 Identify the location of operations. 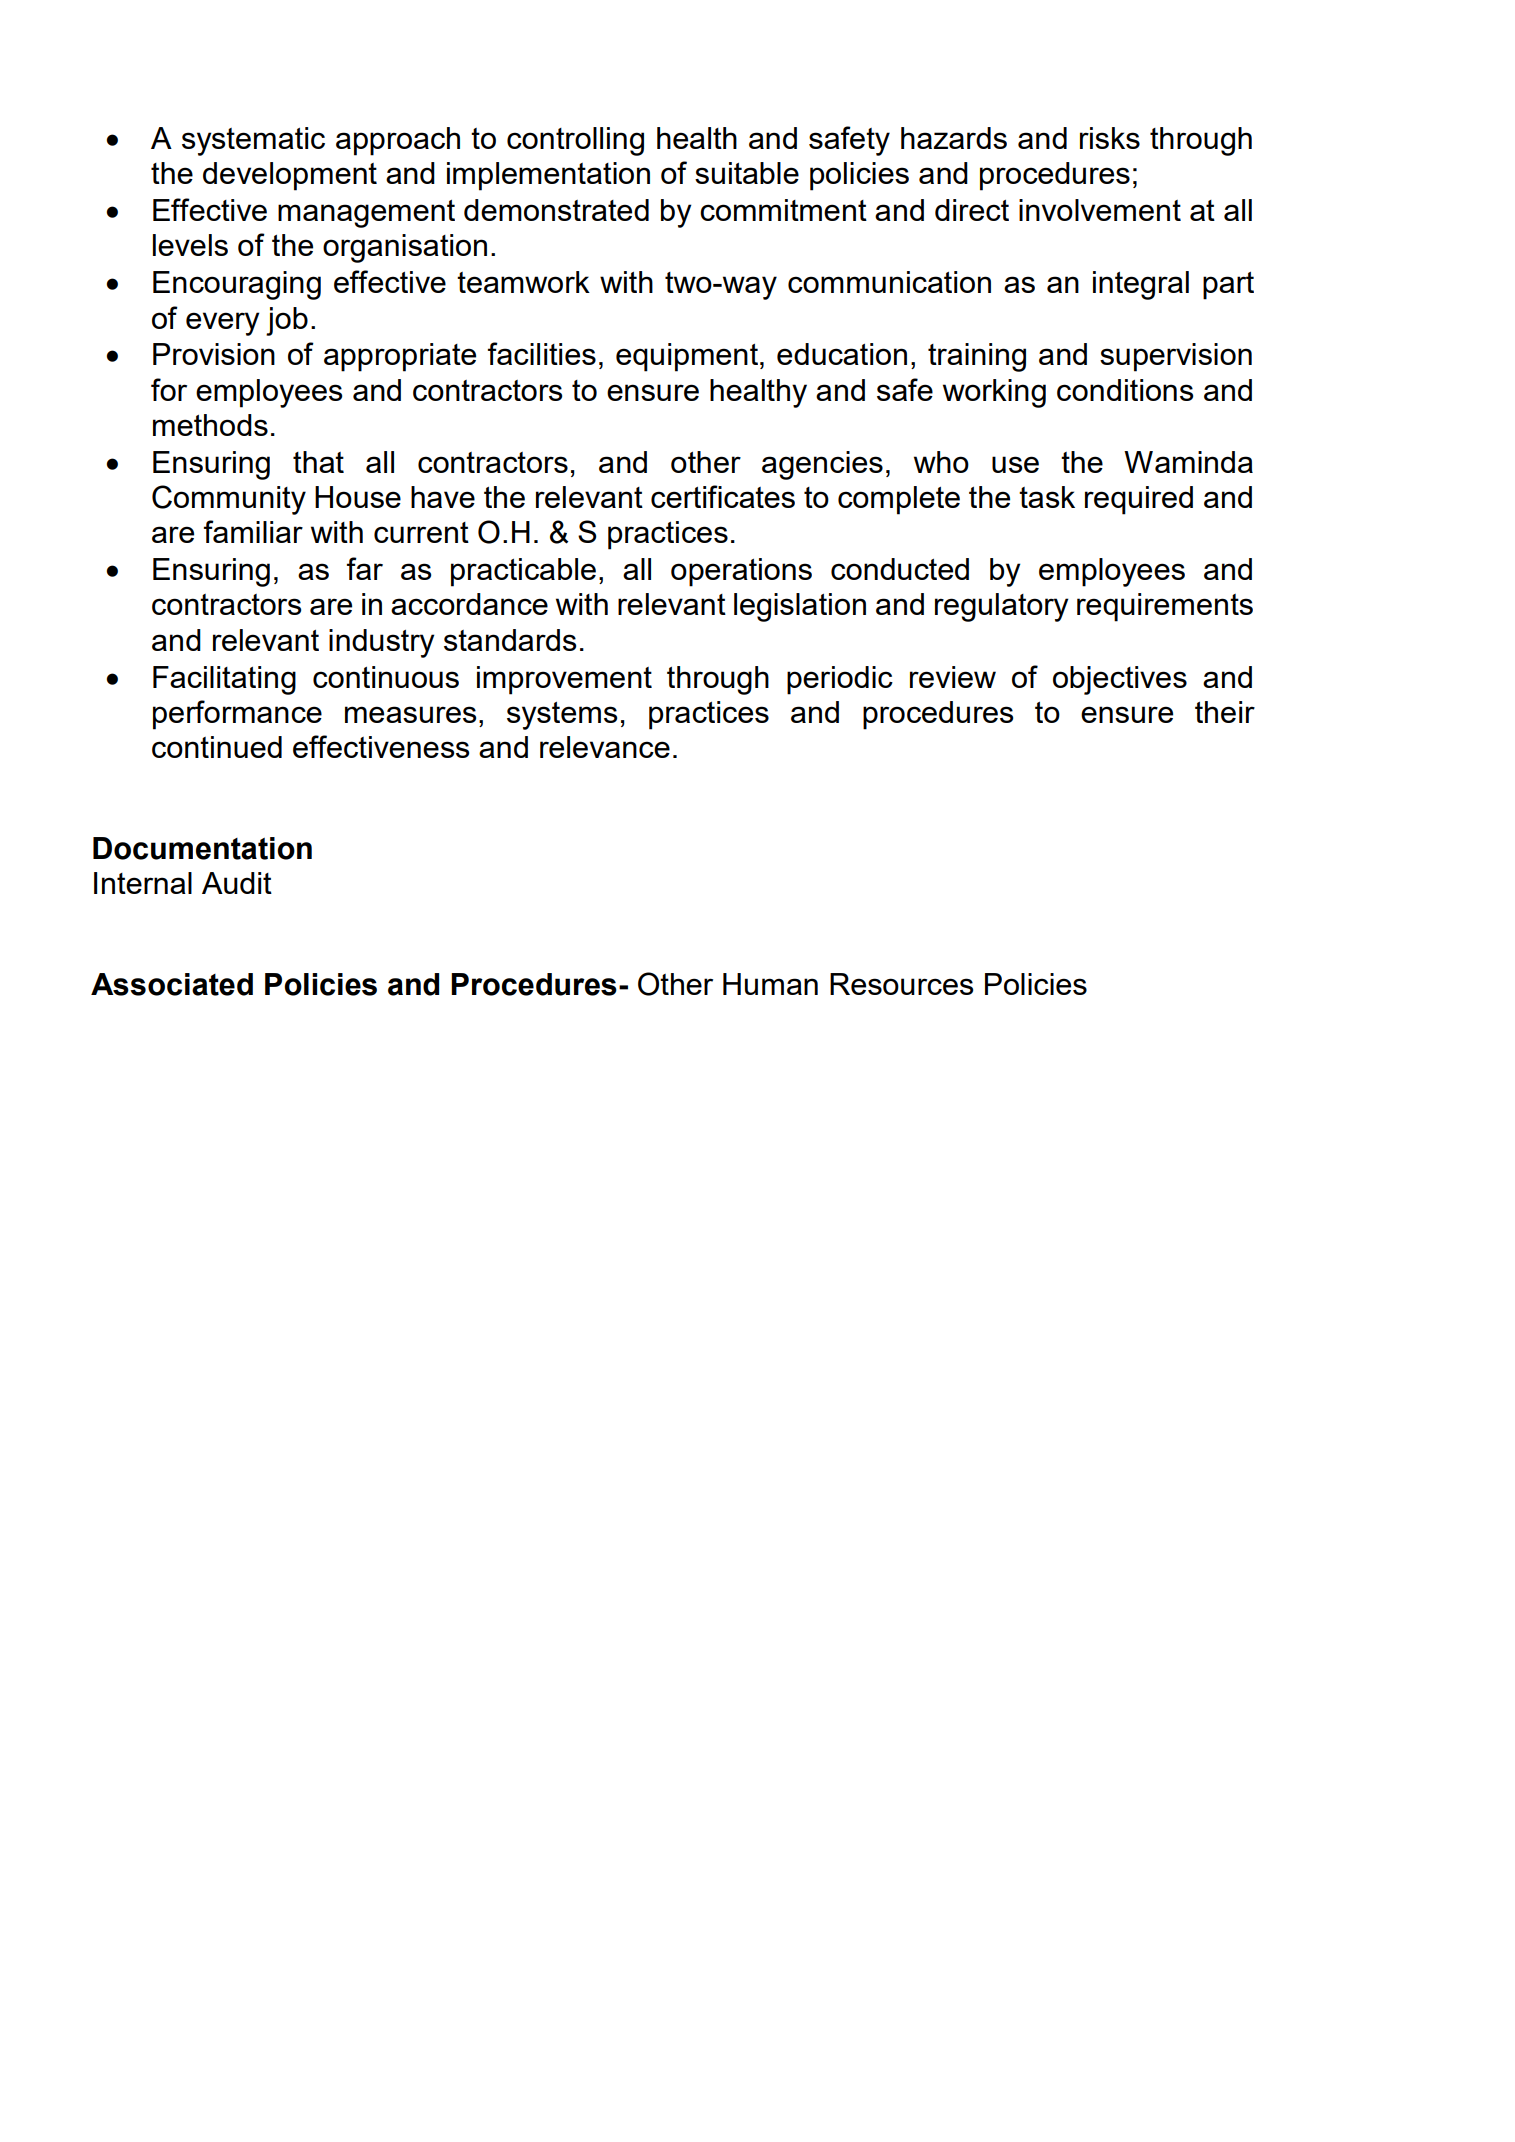
(741, 572).
